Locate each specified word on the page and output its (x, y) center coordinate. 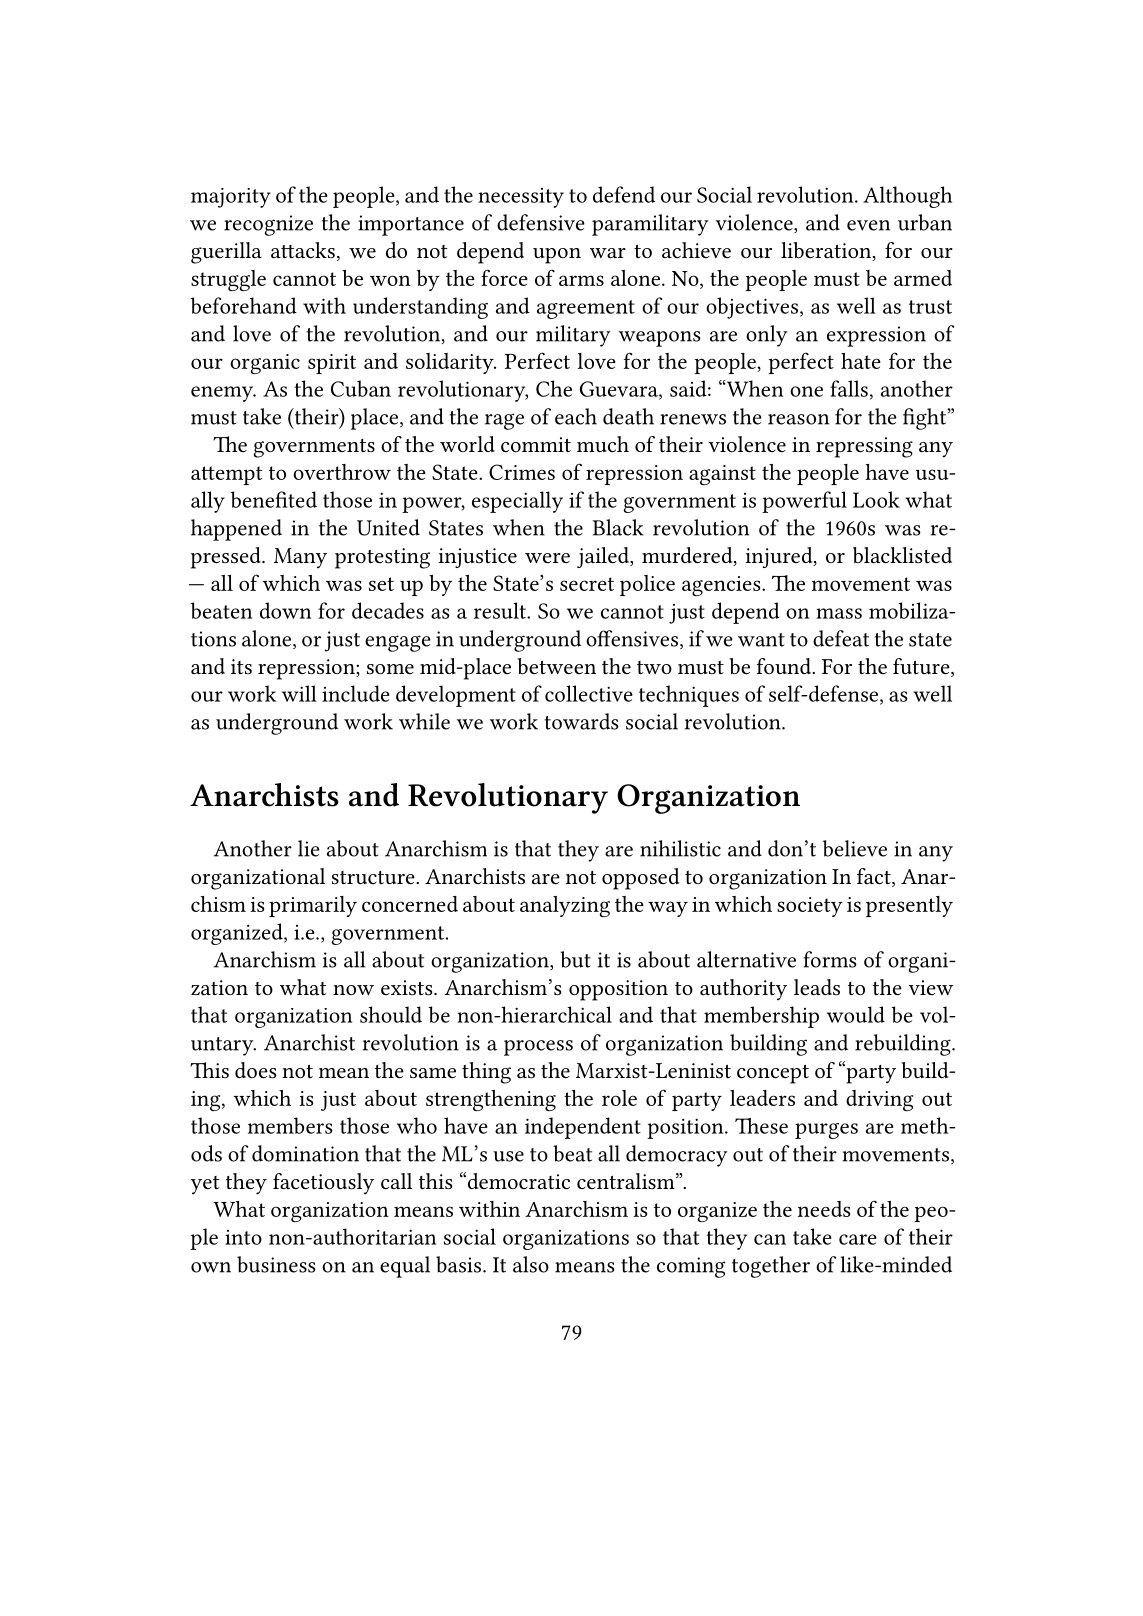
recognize (268, 225)
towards (581, 721)
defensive (541, 222)
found (785, 666)
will (299, 693)
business (276, 1264)
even (868, 225)
